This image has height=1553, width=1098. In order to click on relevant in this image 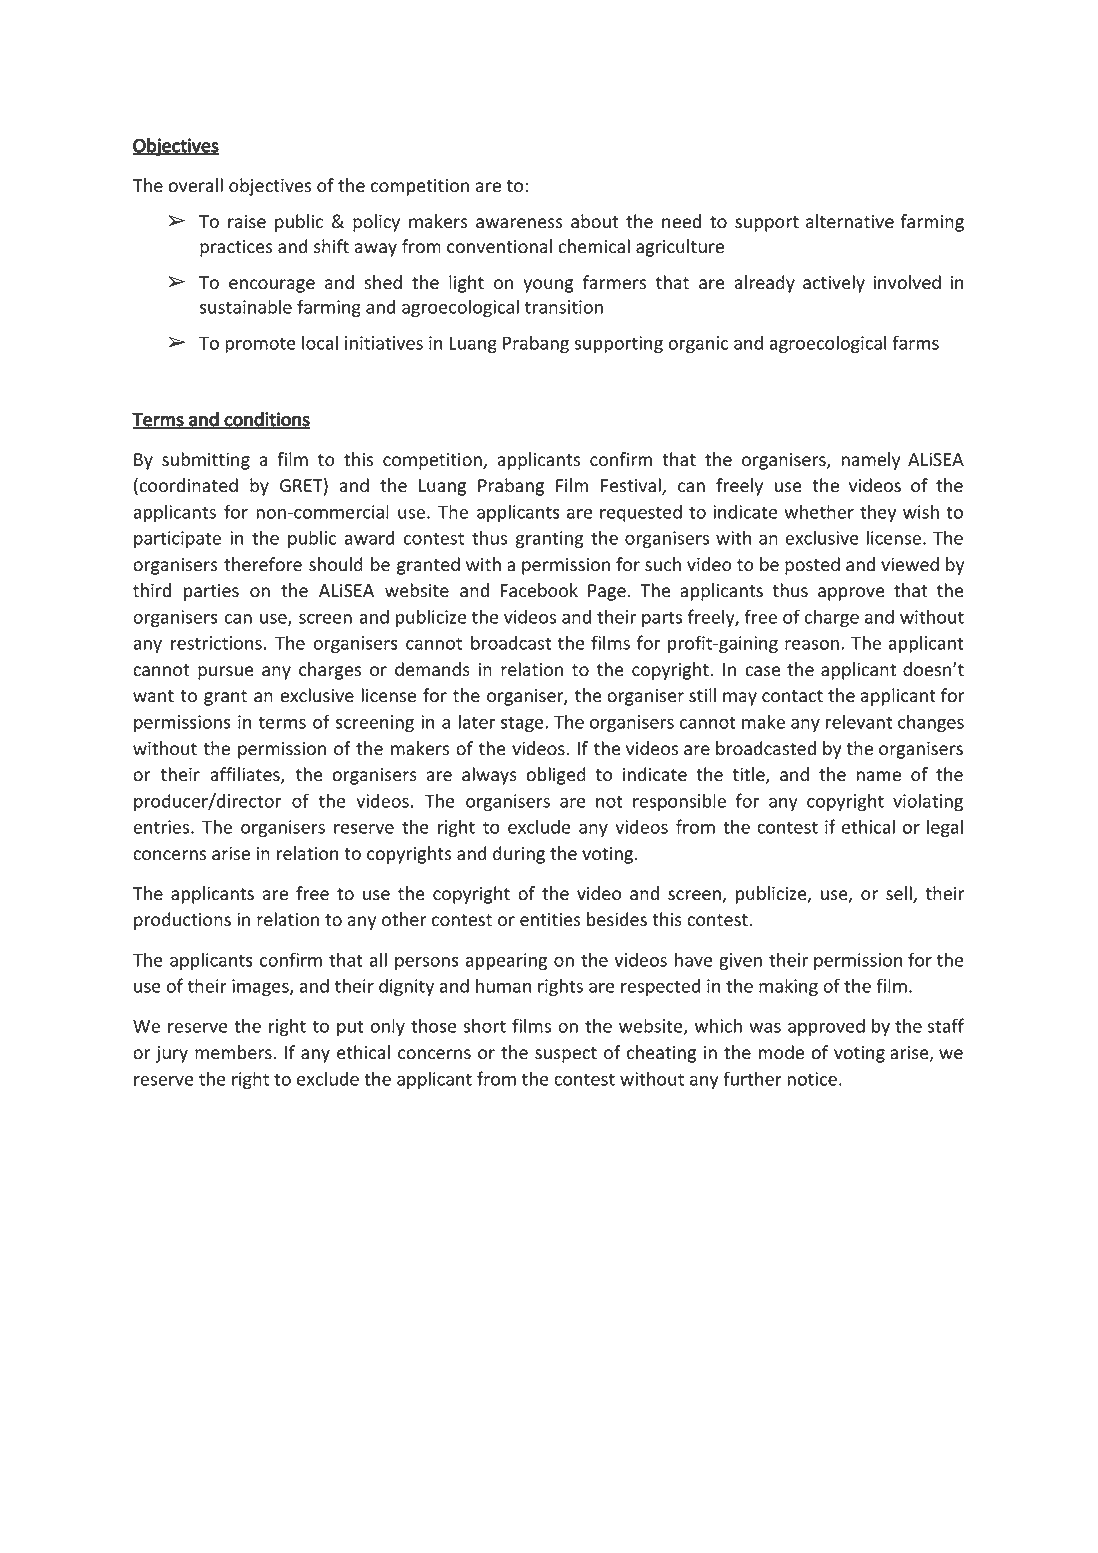, I will do `click(859, 721)`.
